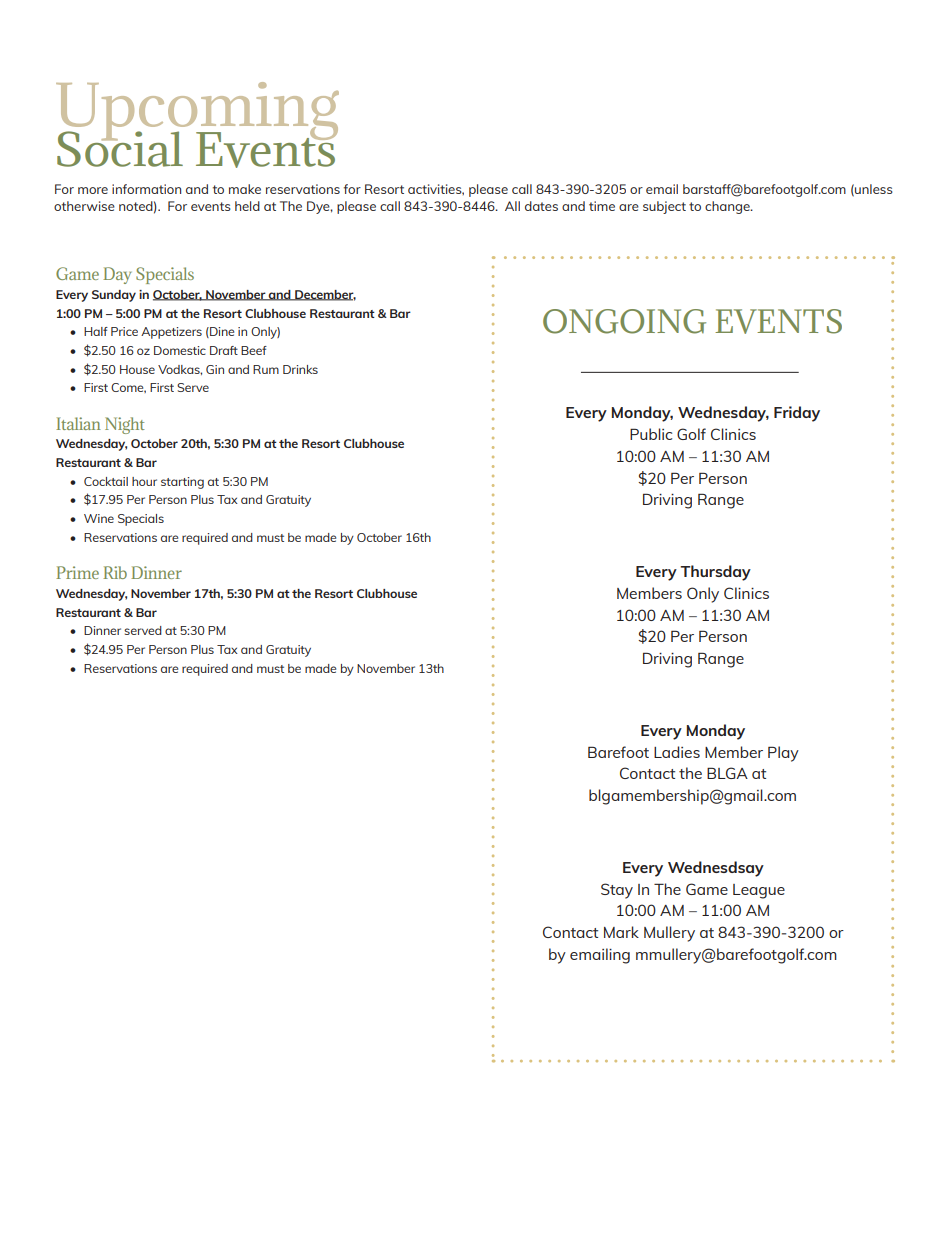 The width and height of the image is (952, 1233). I want to click on Mark, so click(621, 932).
